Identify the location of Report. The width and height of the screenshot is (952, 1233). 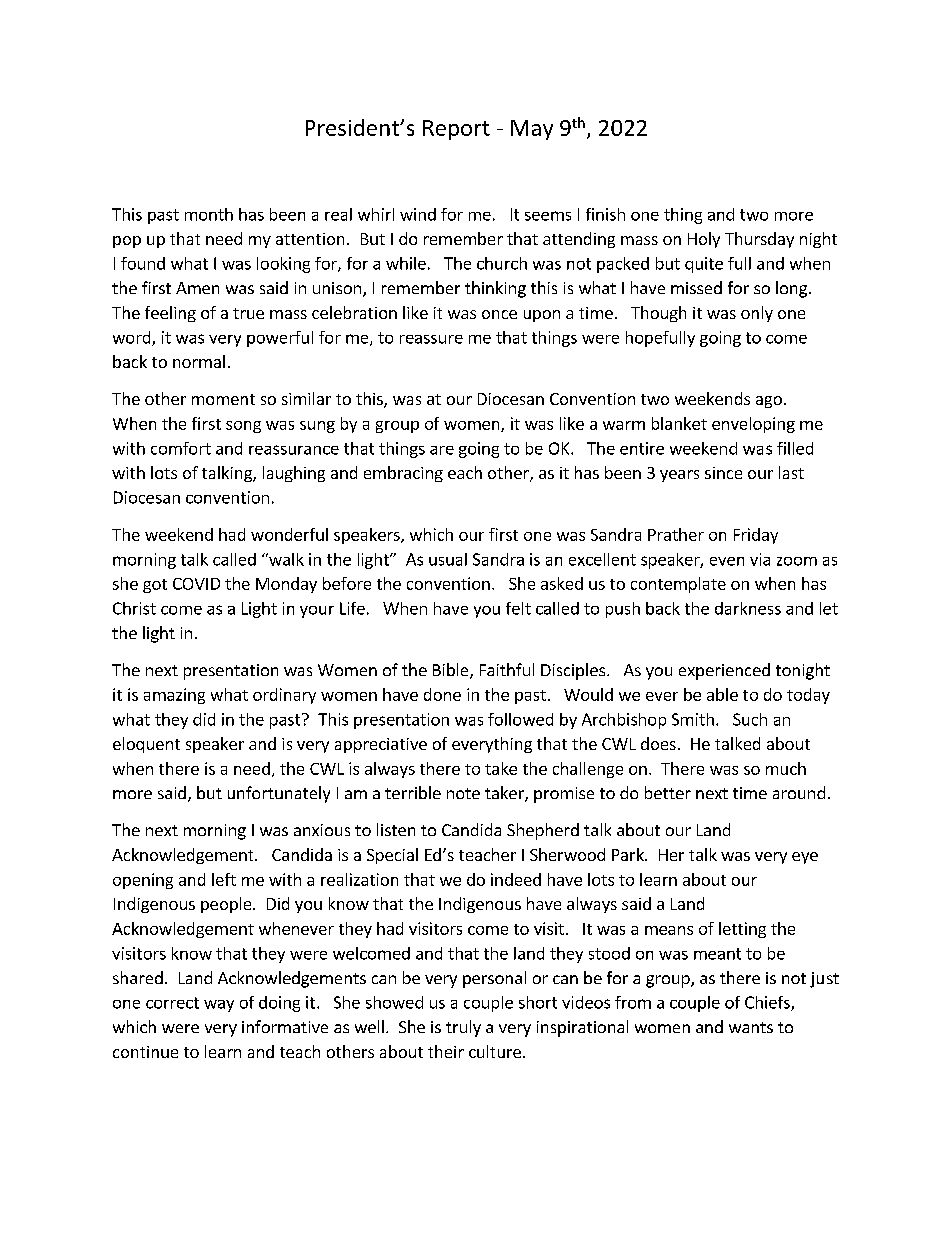
(456, 130).
